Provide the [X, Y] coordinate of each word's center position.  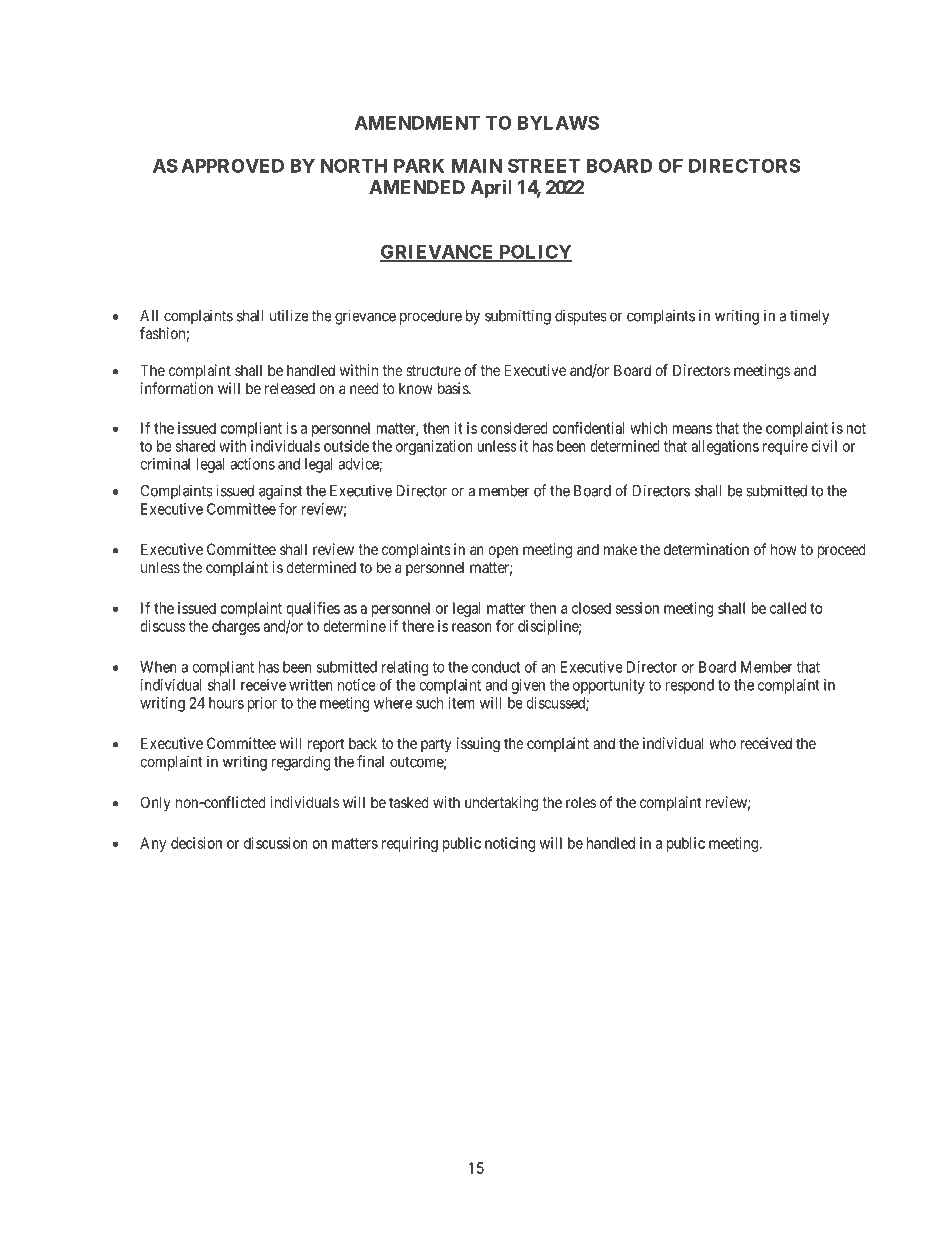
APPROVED [232, 165]
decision [196, 843]
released [290, 388]
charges [236, 627]
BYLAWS [558, 122]
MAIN [477, 166]
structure [433, 370]
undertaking [501, 804]
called [788, 608]
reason [472, 627]
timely [809, 317]
